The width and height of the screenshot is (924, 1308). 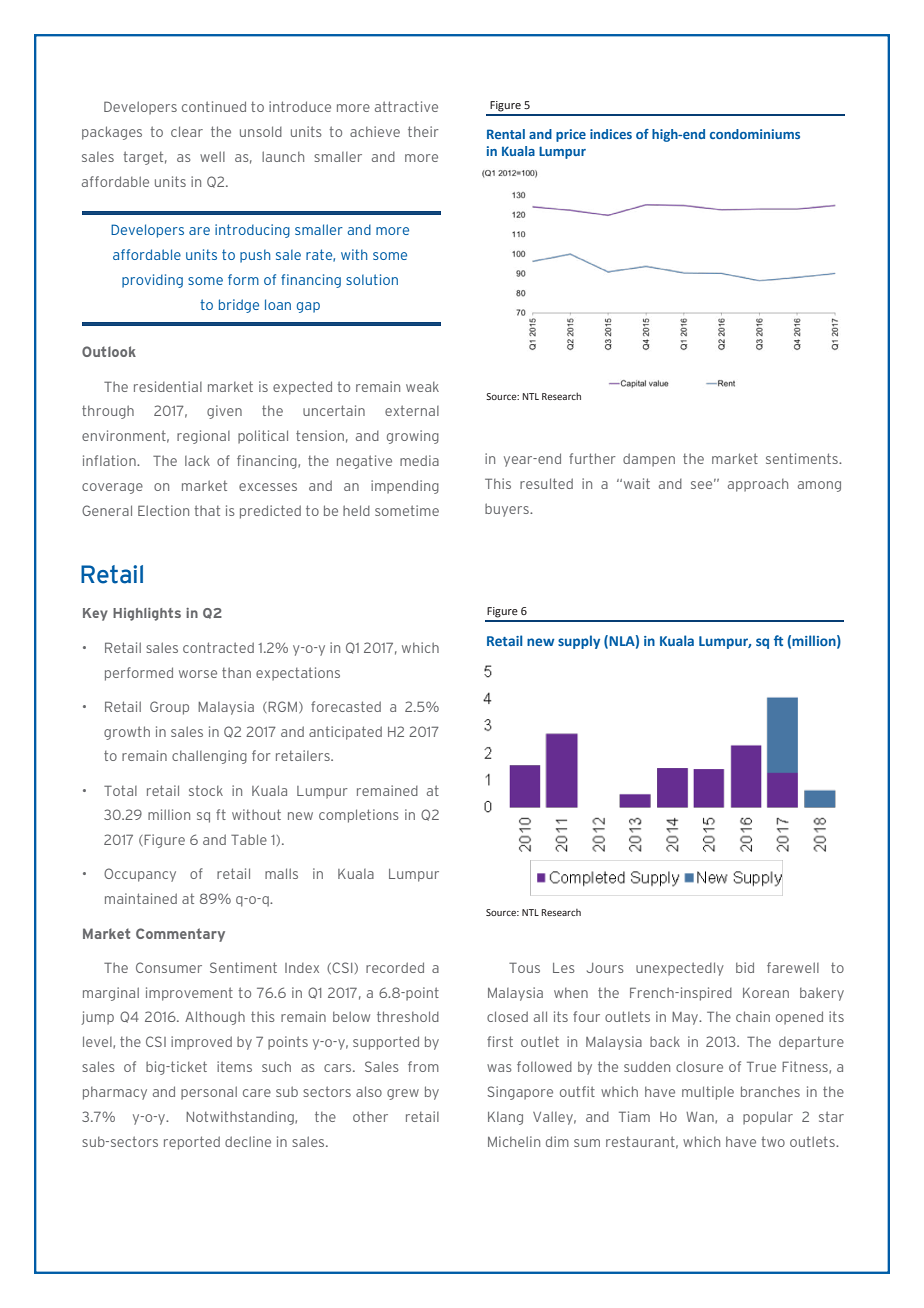 What do you see at coordinates (755, 134) in the screenshot?
I see `condominiums` at bounding box center [755, 134].
